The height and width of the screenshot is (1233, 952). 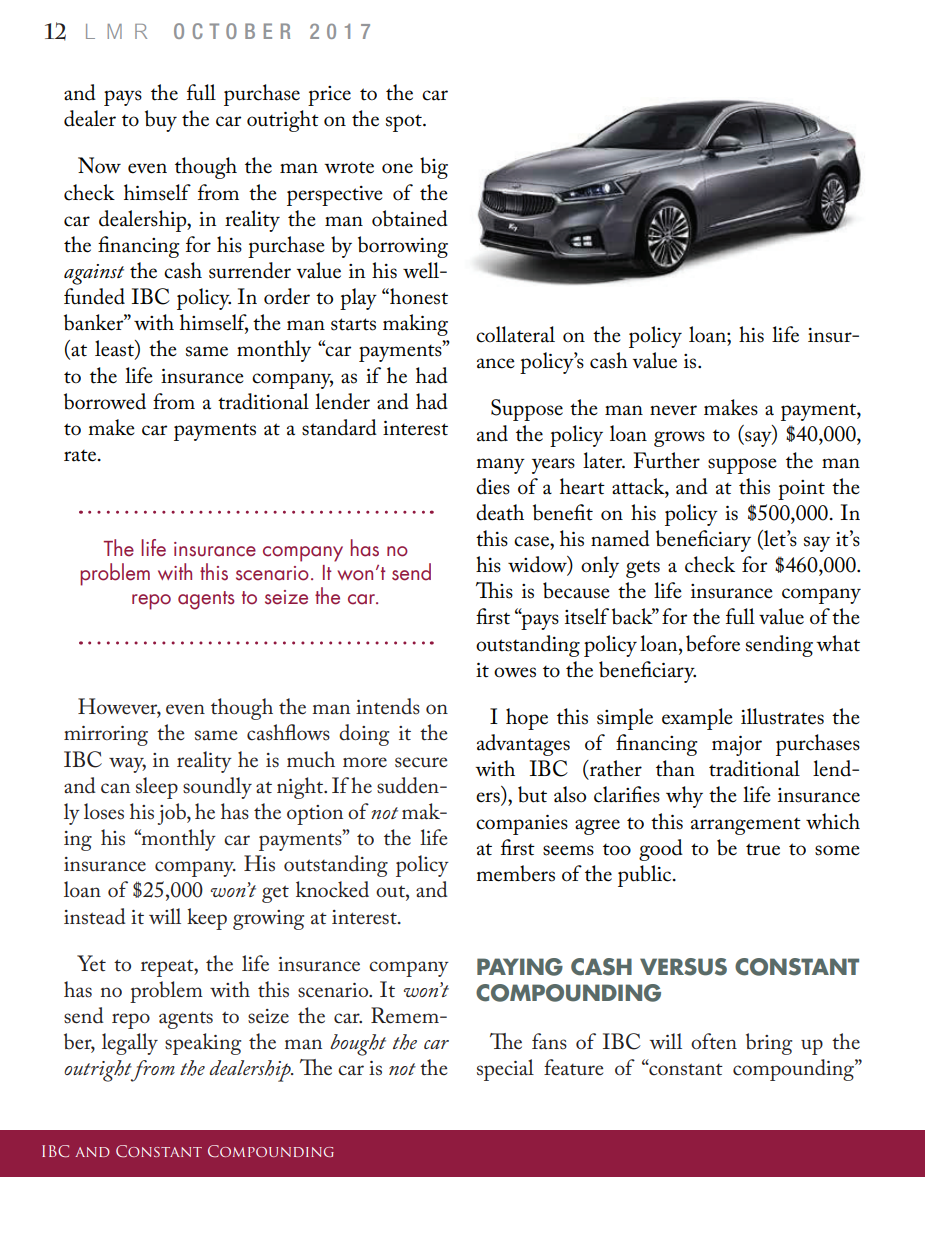 What do you see at coordinates (161, 121) in the screenshot?
I see `buy` at bounding box center [161, 121].
